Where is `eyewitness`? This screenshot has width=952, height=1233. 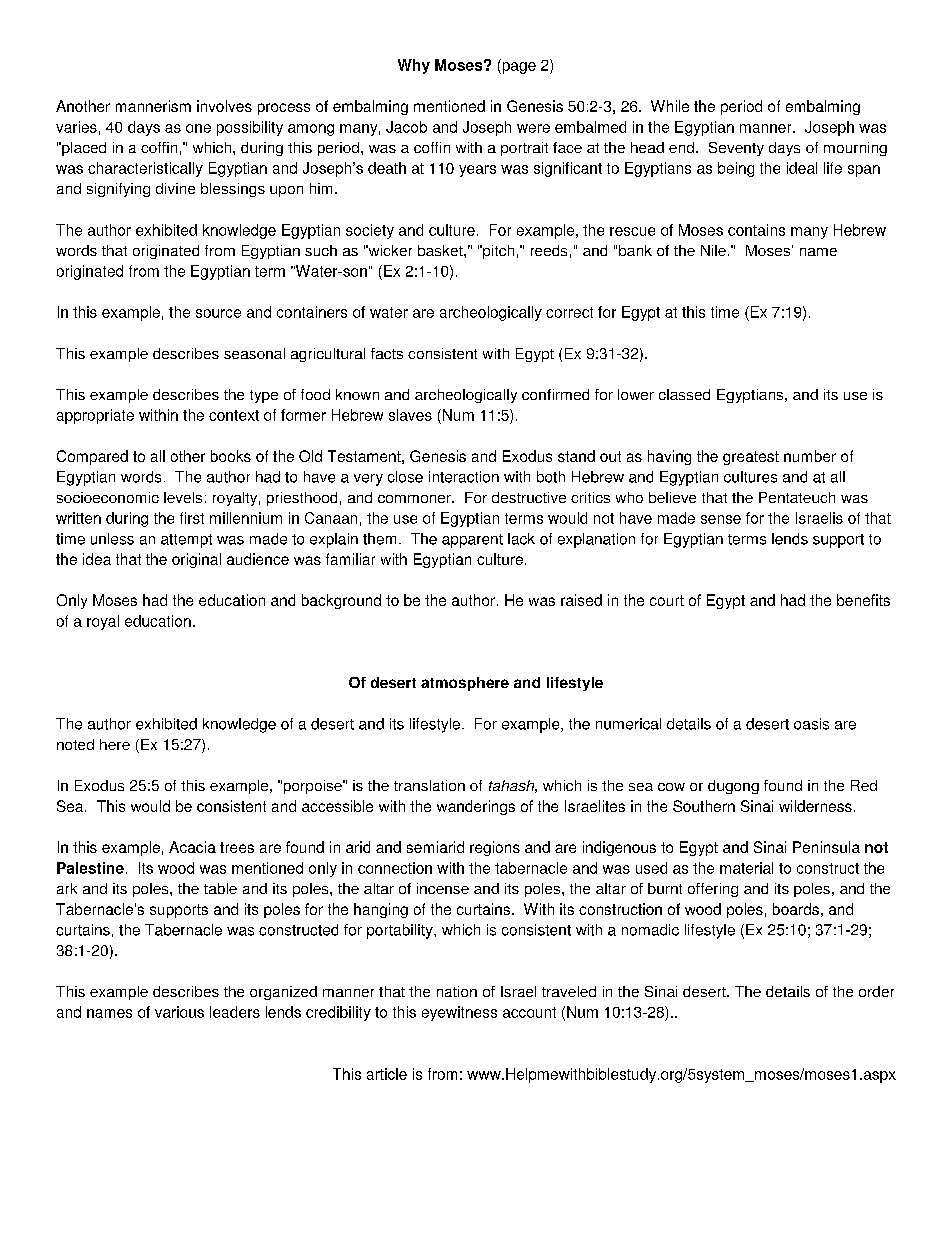
eyewitness is located at coordinates (459, 1013).
